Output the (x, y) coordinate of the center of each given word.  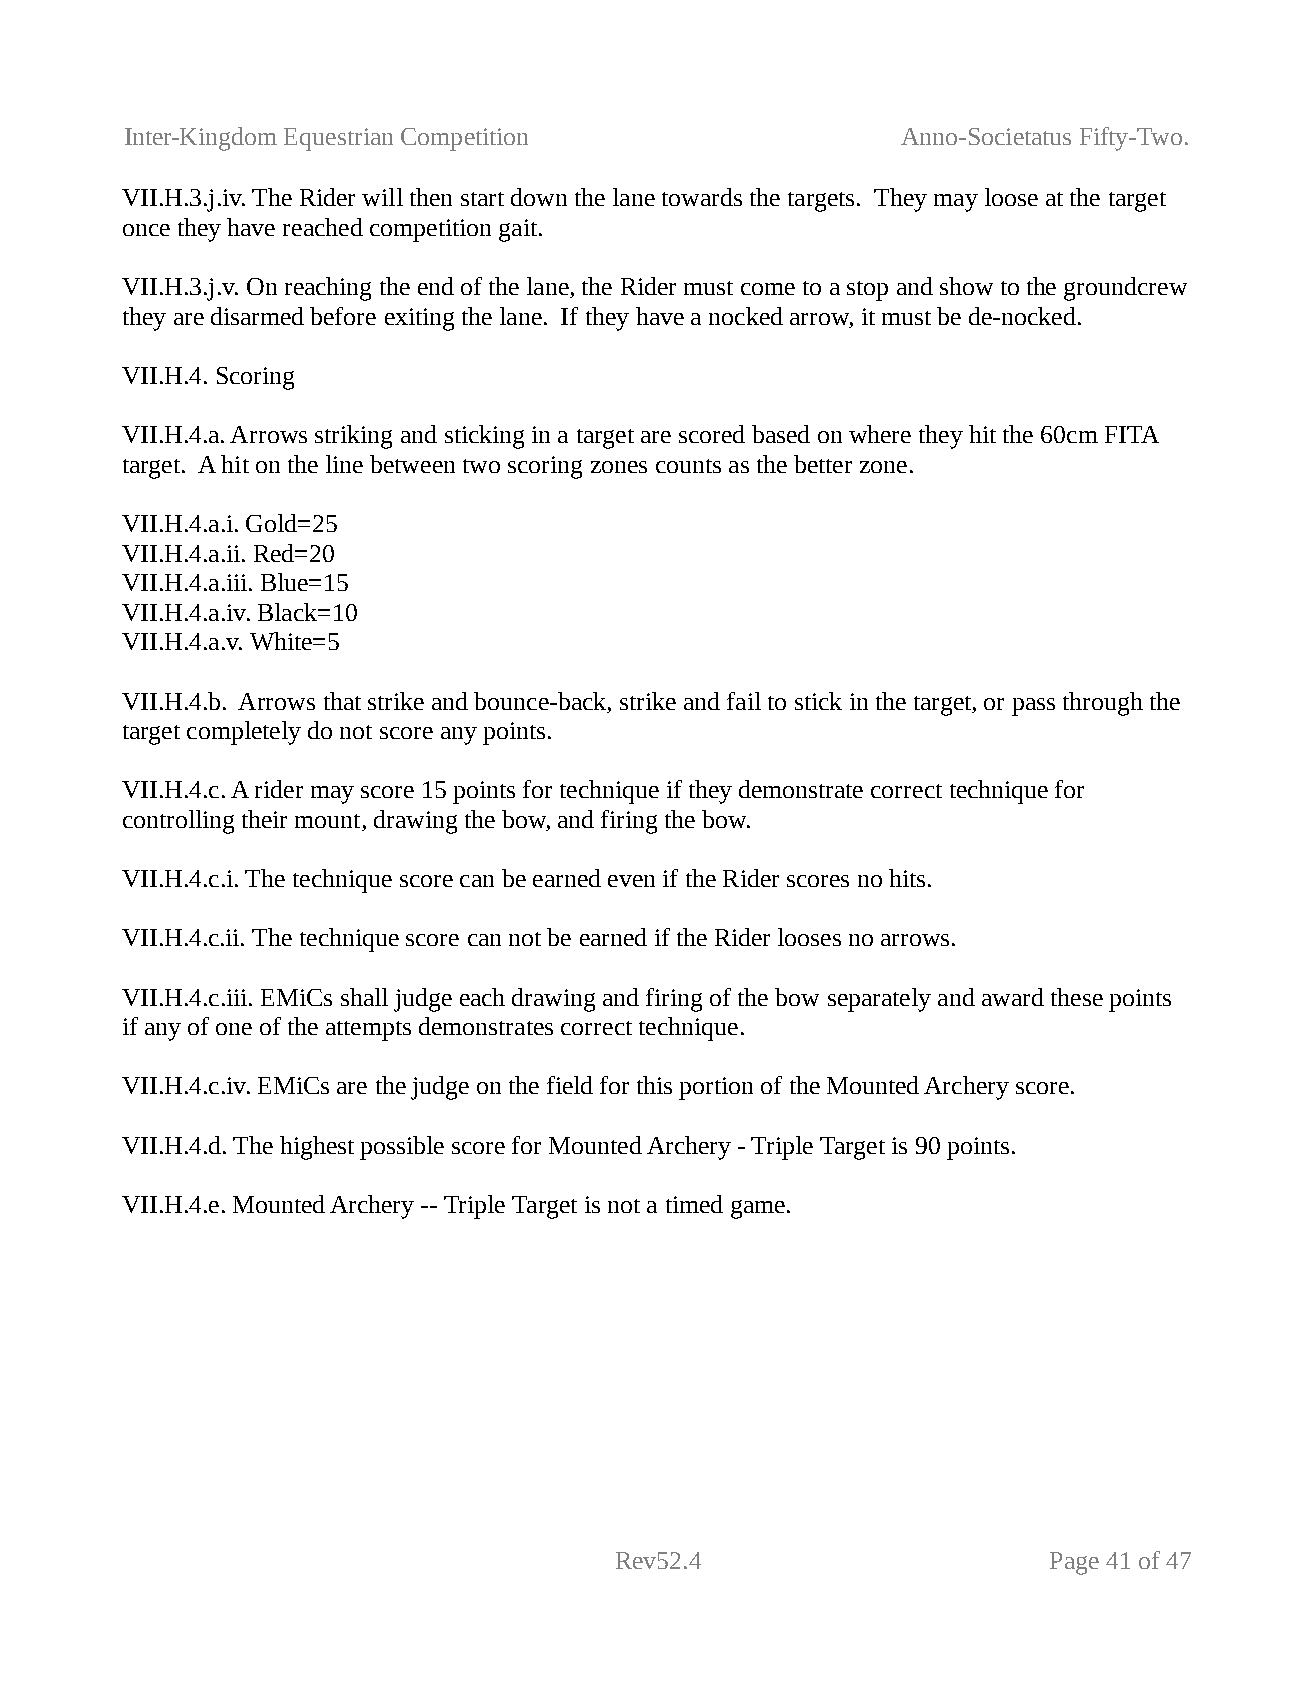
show (966, 286)
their (264, 819)
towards (702, 197)
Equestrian (338, 139)
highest (317, 1148)
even (631, 881)
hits (907, 878)
